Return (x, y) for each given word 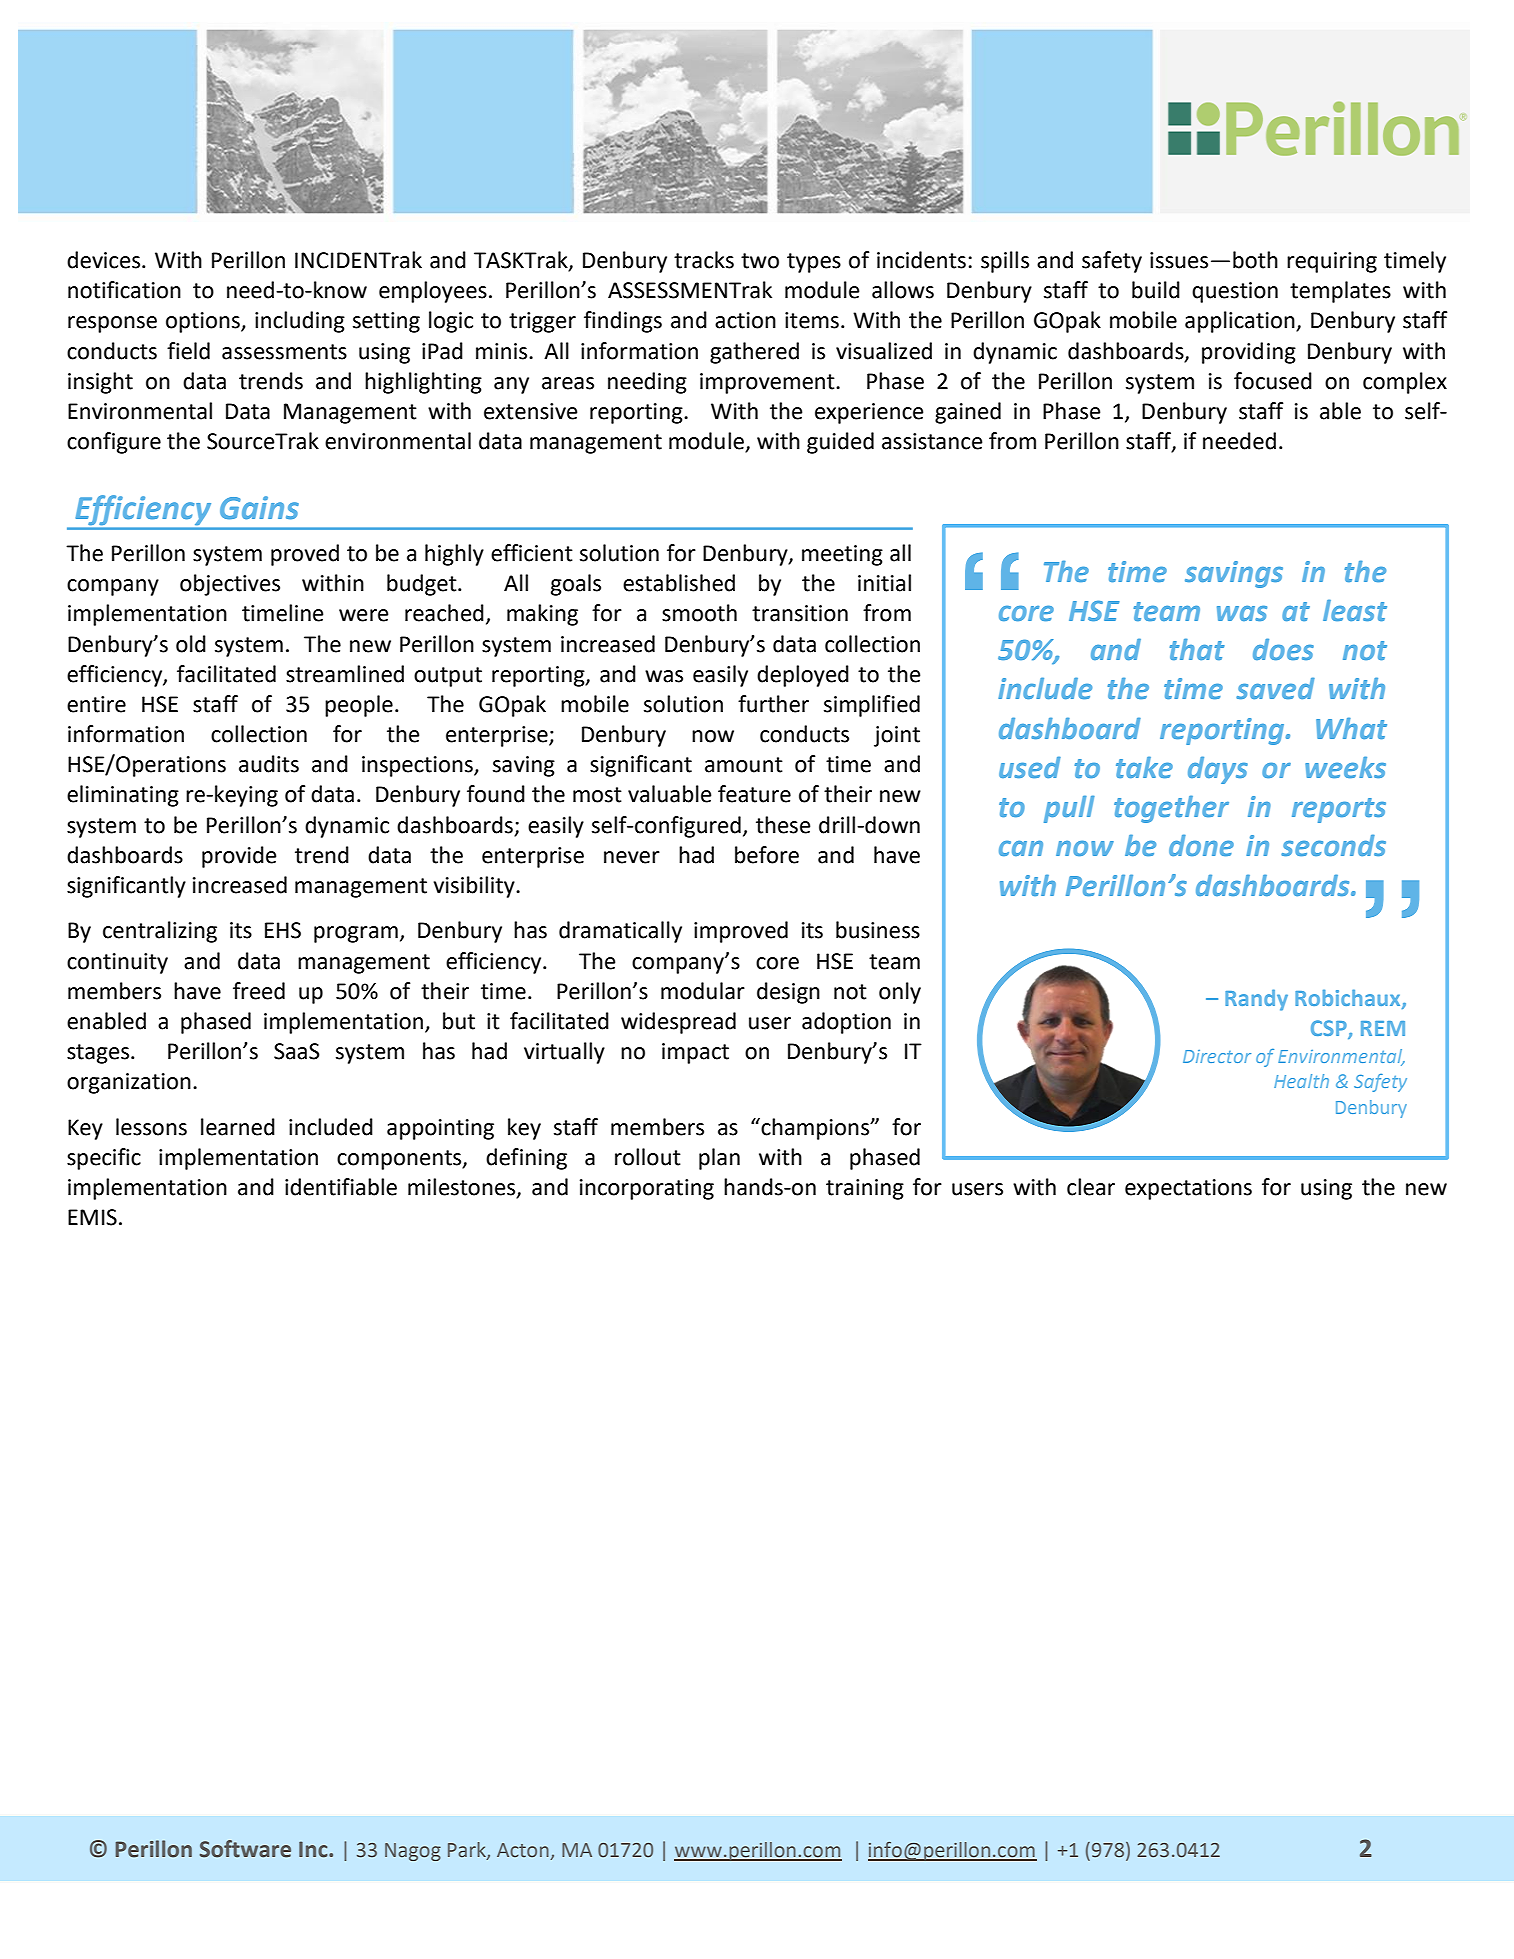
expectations (1188, 1189)
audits (269, 764)
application (1241, 322)
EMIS (92, 1217)
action (745, 320)
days (1218, 770)
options (204, 322)
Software (245, 1849)
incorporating (647, 1189)
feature (754, 794)
